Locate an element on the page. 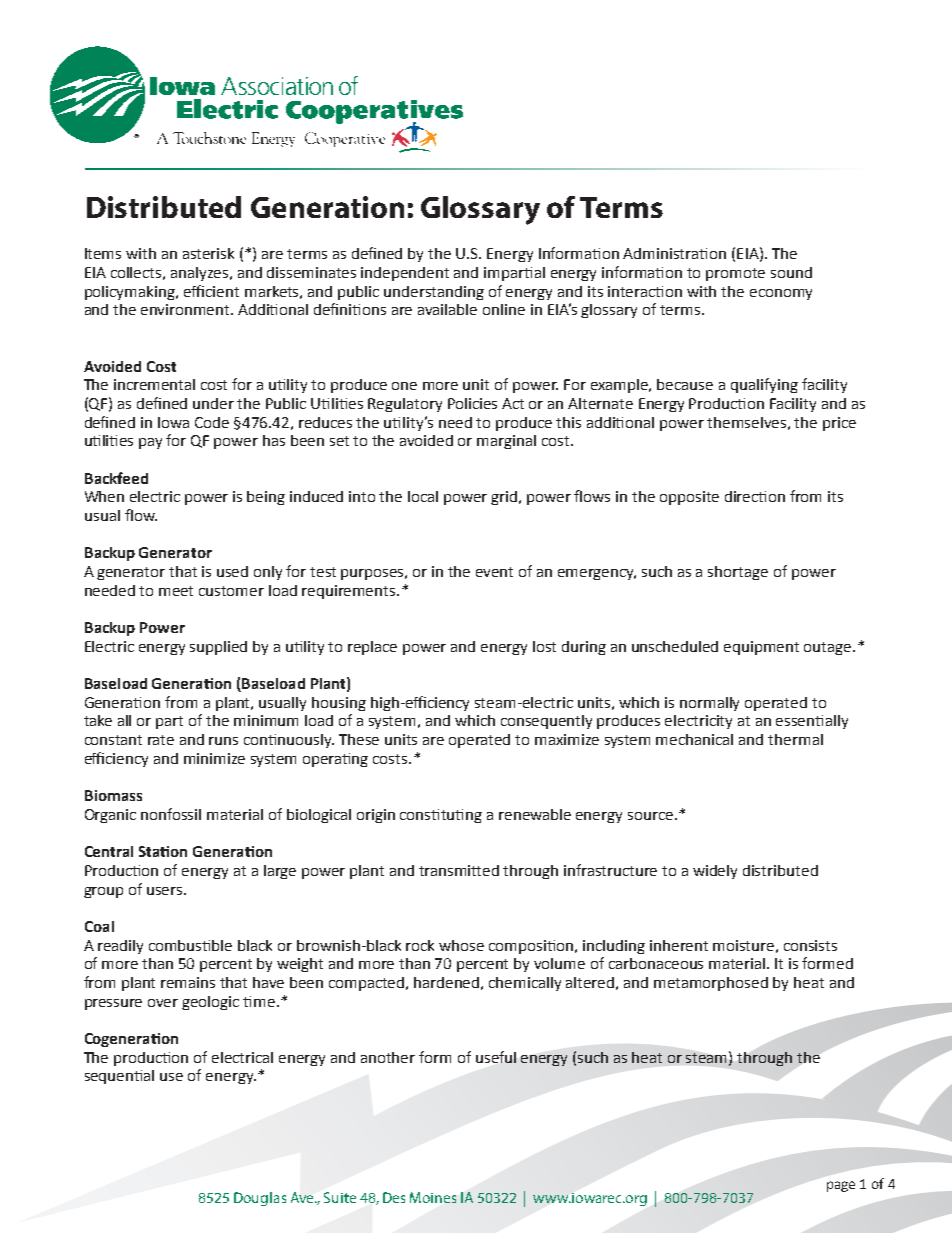 This document has height=1233, width=952. Douglas is located at coordinates (260, 1199).
